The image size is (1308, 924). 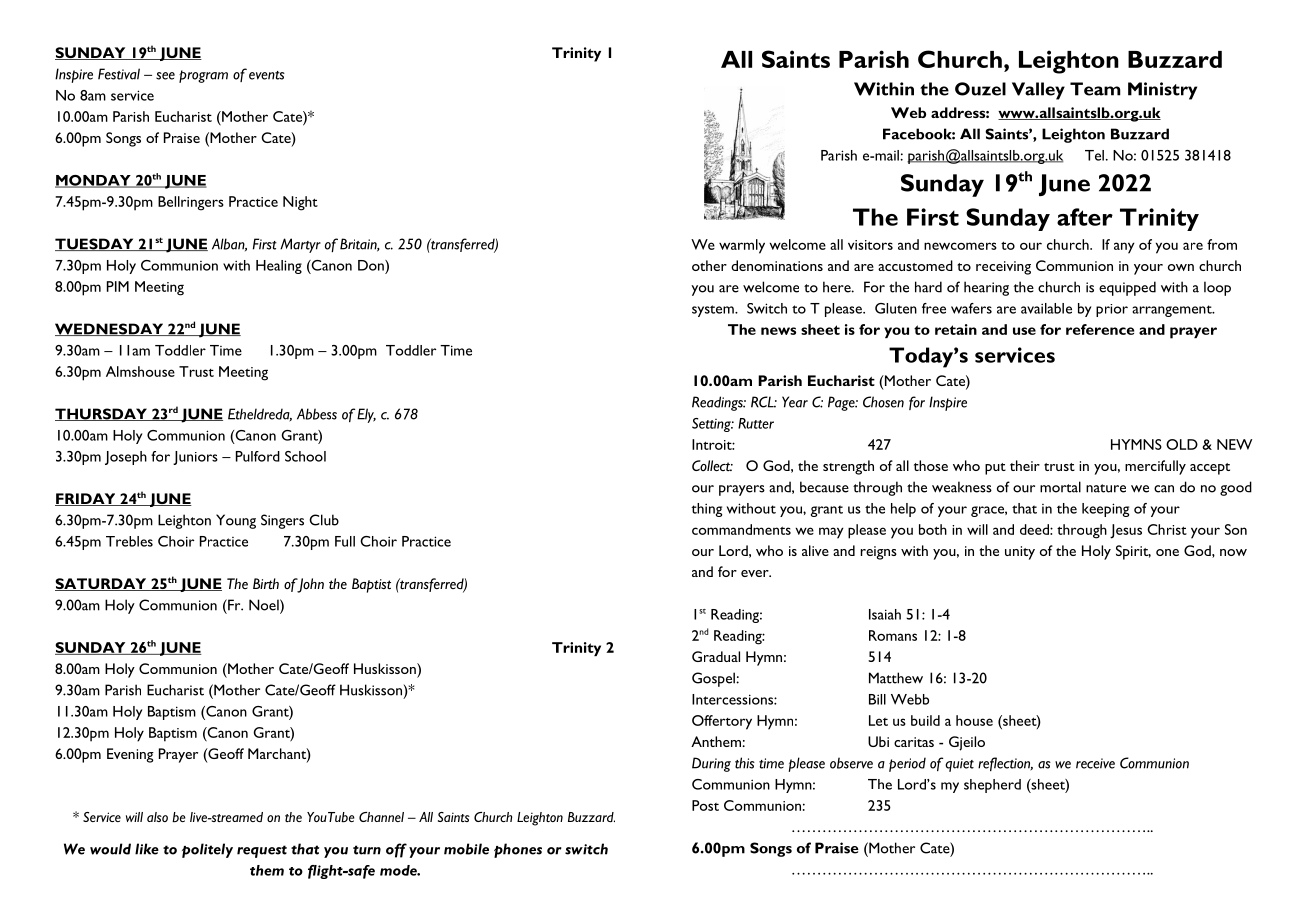 I want to click on Valley, so click(x=1038, y=91).
